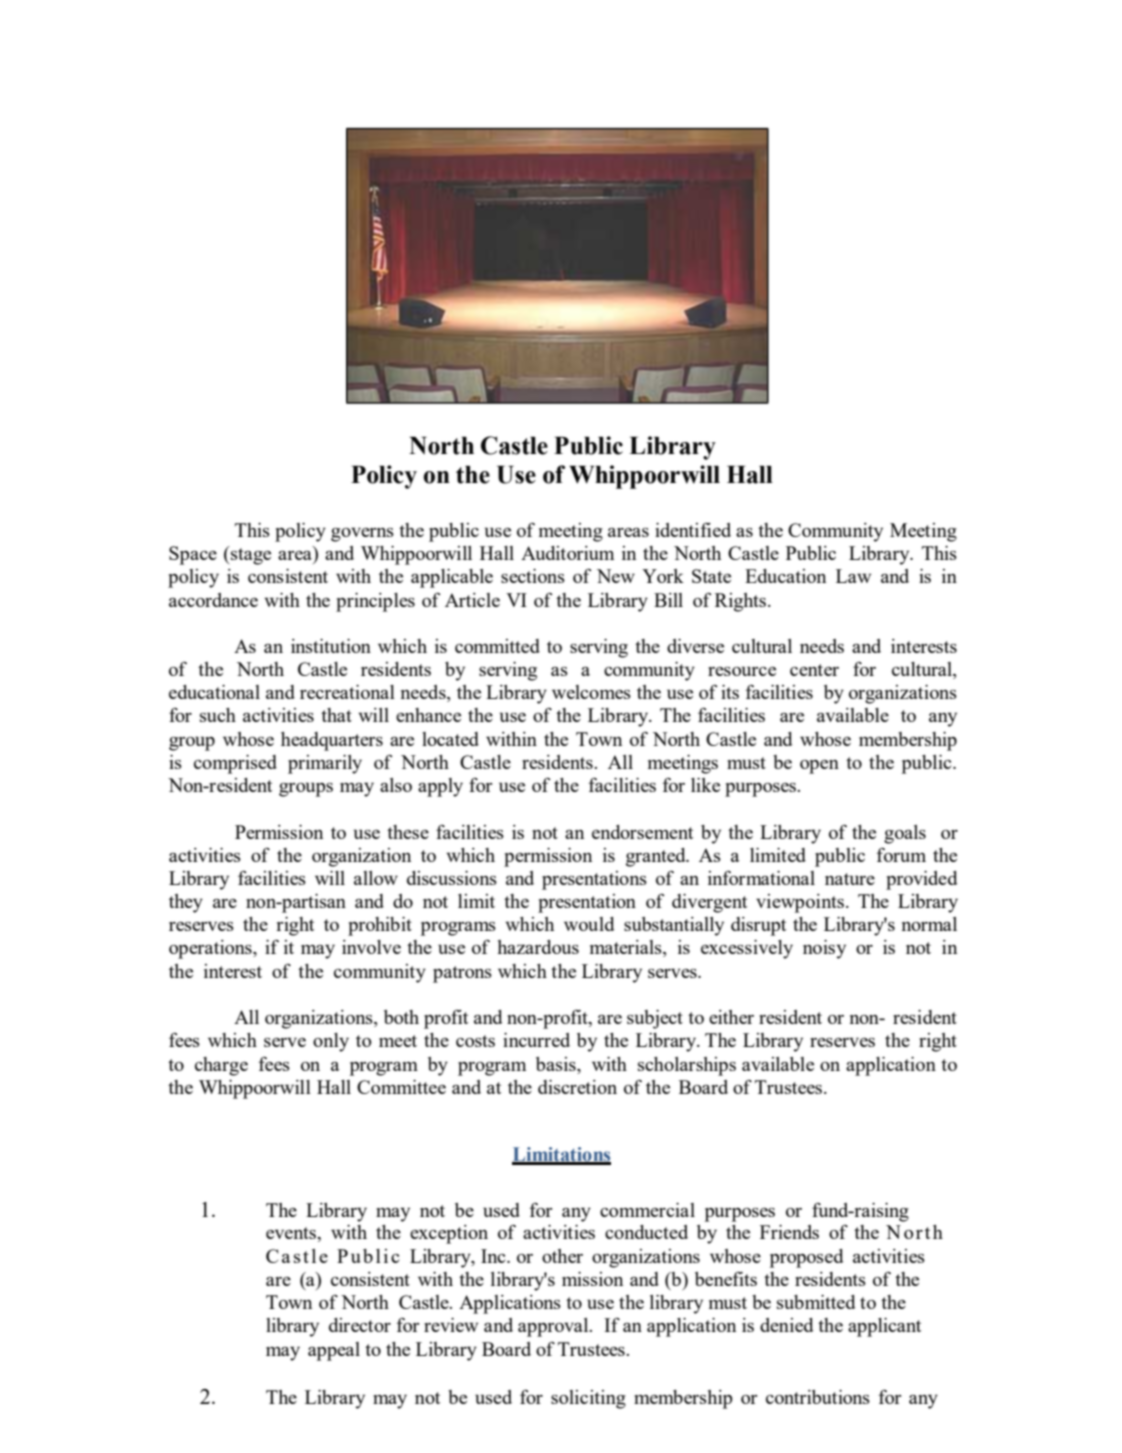 The height and width of the document is (1453, 1122). Describe the element at coordinates (250, 555) in the document. I see `stage` at that location.
